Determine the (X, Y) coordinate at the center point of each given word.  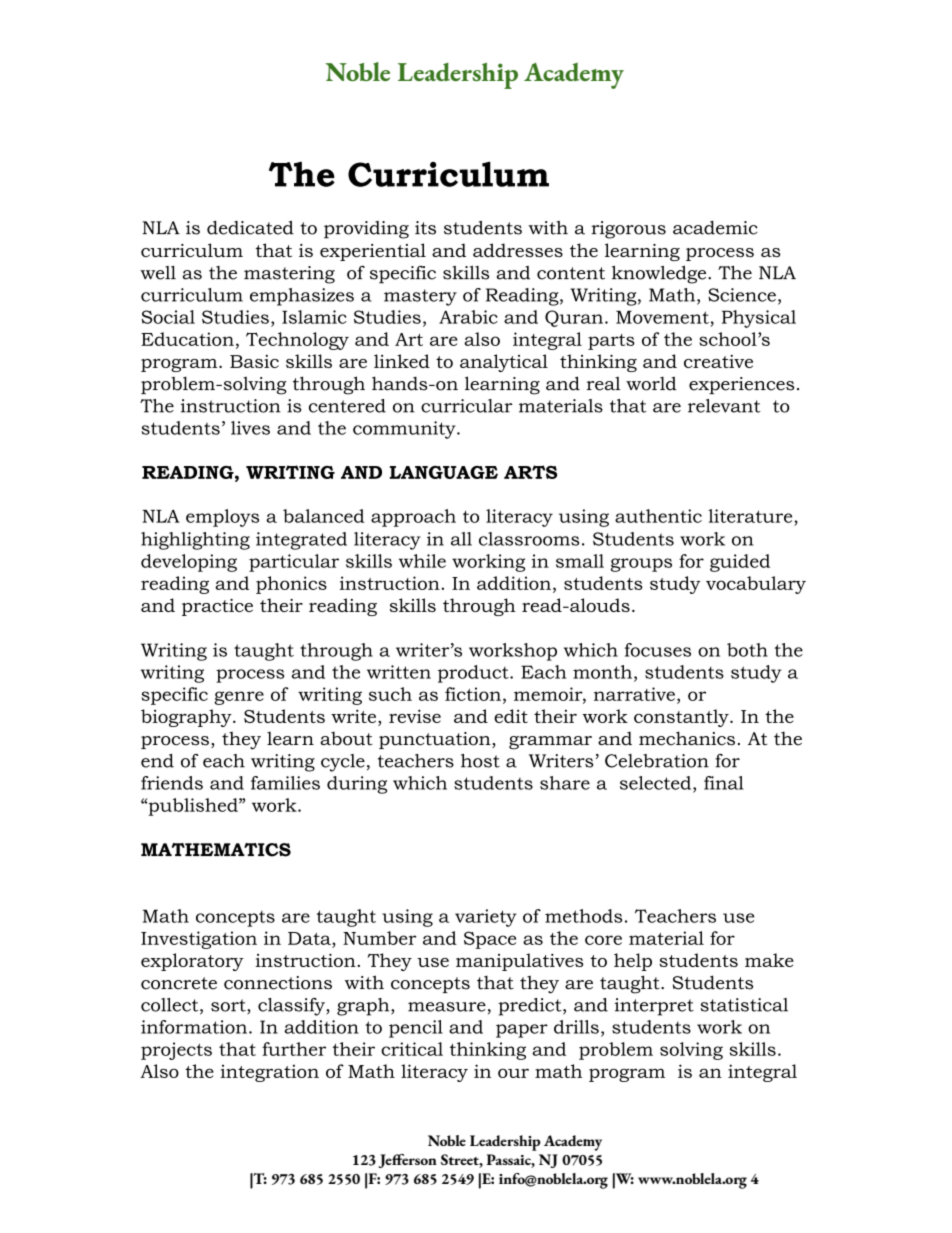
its (425, 228)
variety (486, 918)
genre (239, 698)
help (633, 962)
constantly (682, 718)
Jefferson (407, 1161)
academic (715, 228)
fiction (473, 694)
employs (222, 518)
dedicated (250, 228)
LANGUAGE (443, 472)
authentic (658, 516)
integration (269, 1073)
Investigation (199, 940)
